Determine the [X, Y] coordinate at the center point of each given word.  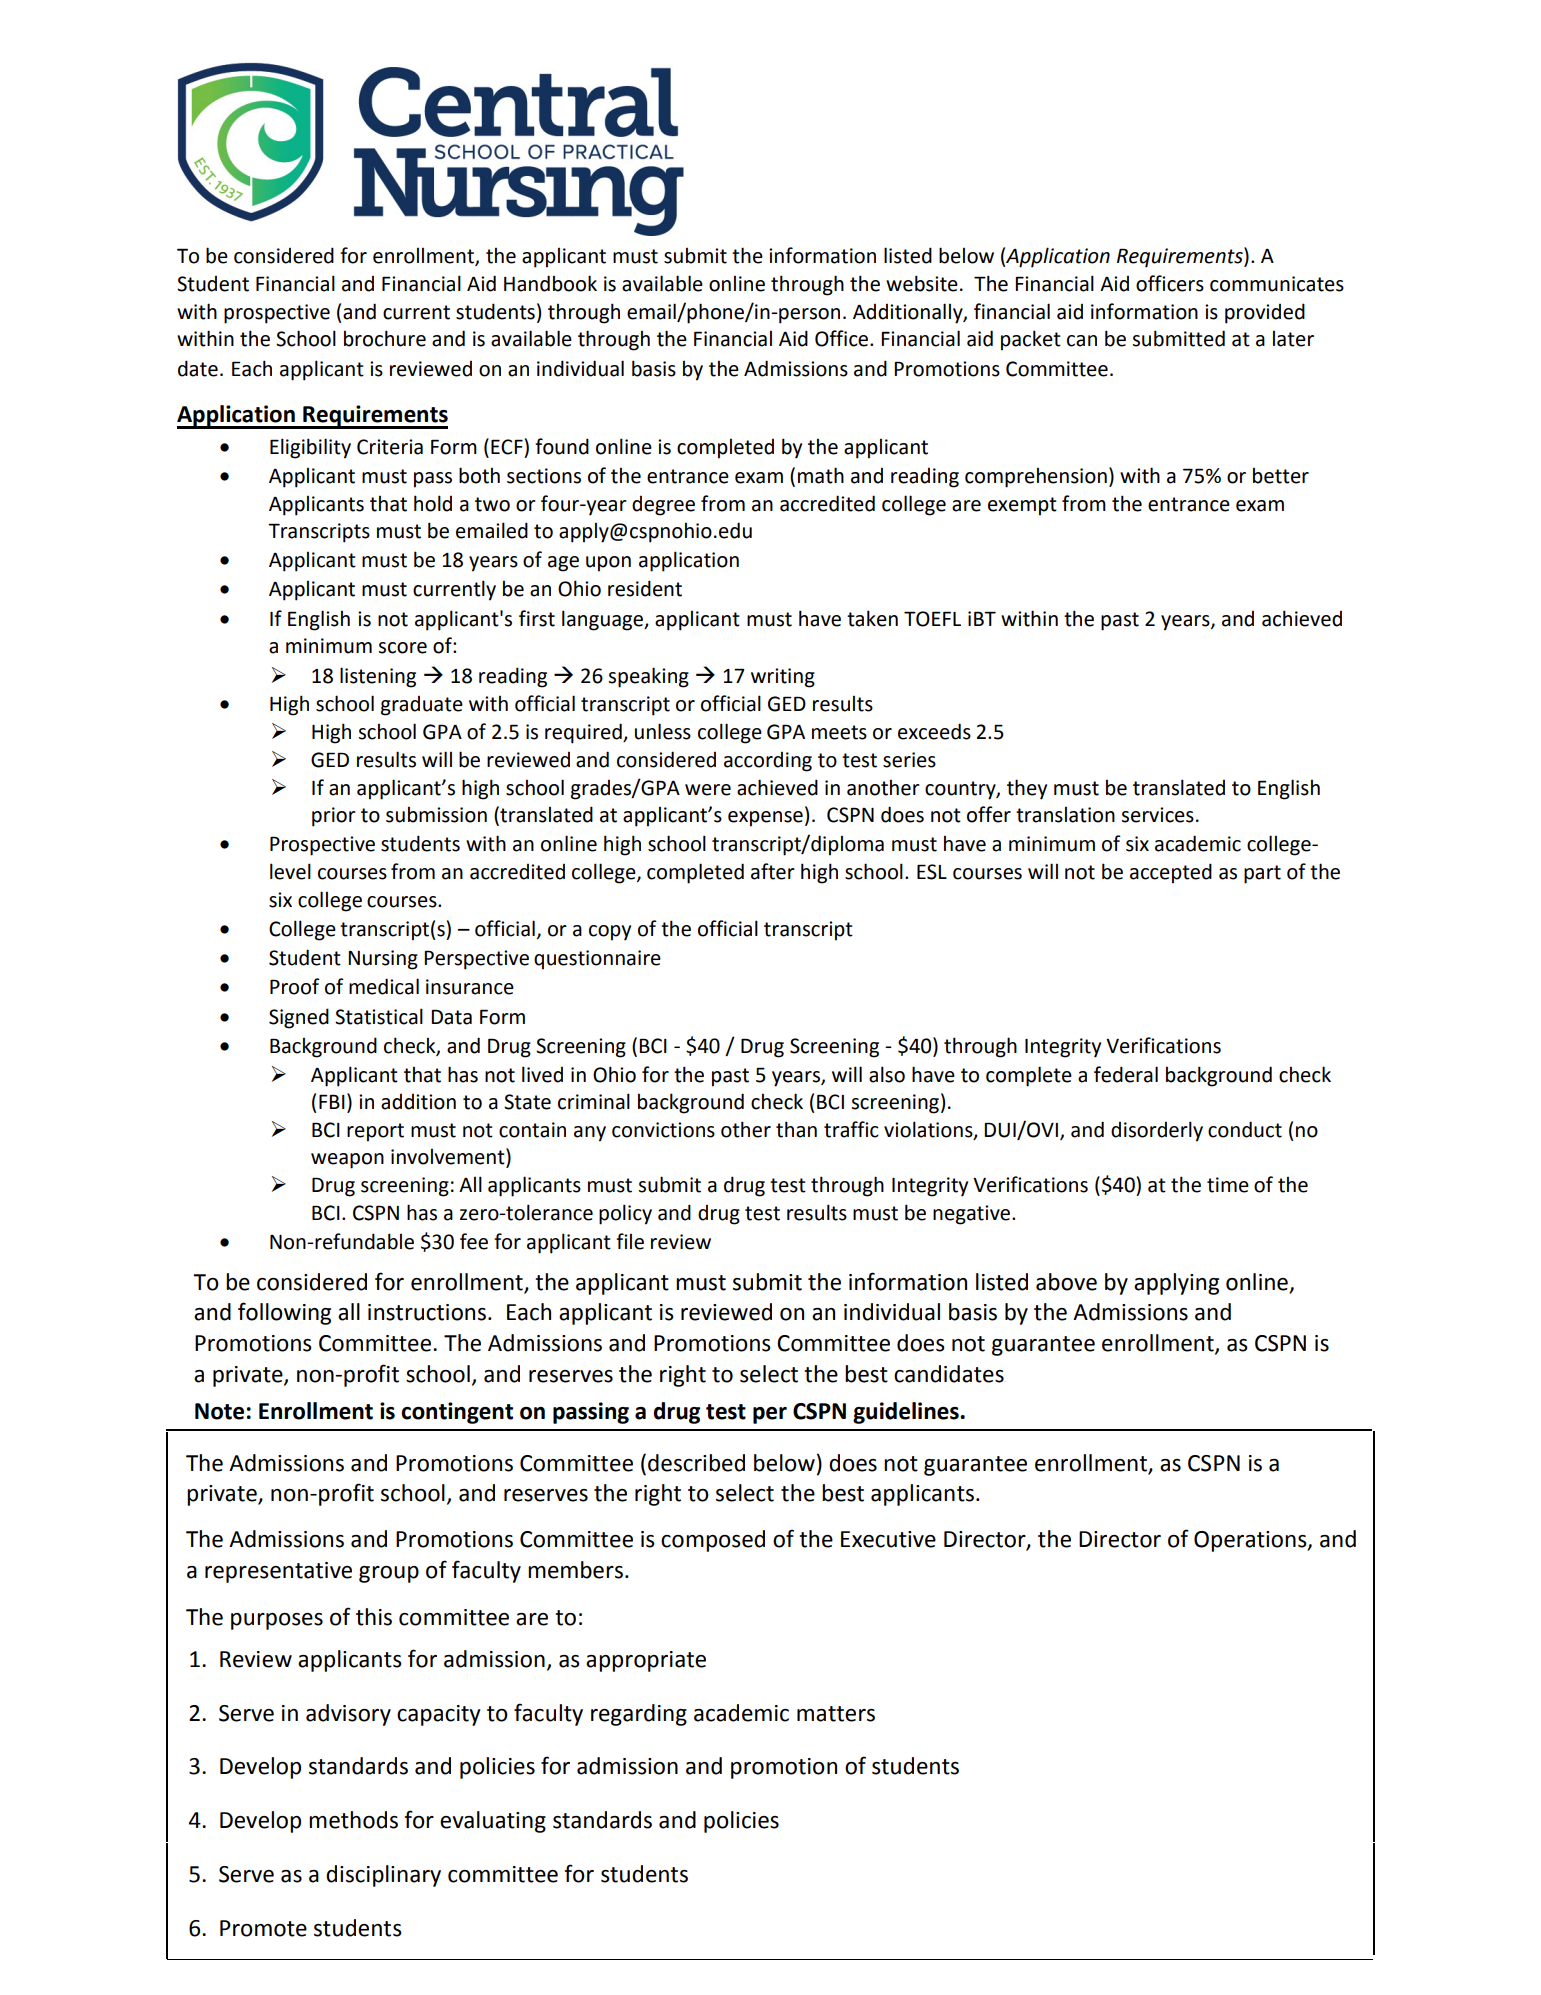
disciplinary [383, 1876]
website [922, 283]
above [1066, 1282]
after [773, 871]
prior [334, 817]
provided [1265, 313]
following [284, 1313]
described [696, 1463]
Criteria [390, 447]
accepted [1171, 873]
